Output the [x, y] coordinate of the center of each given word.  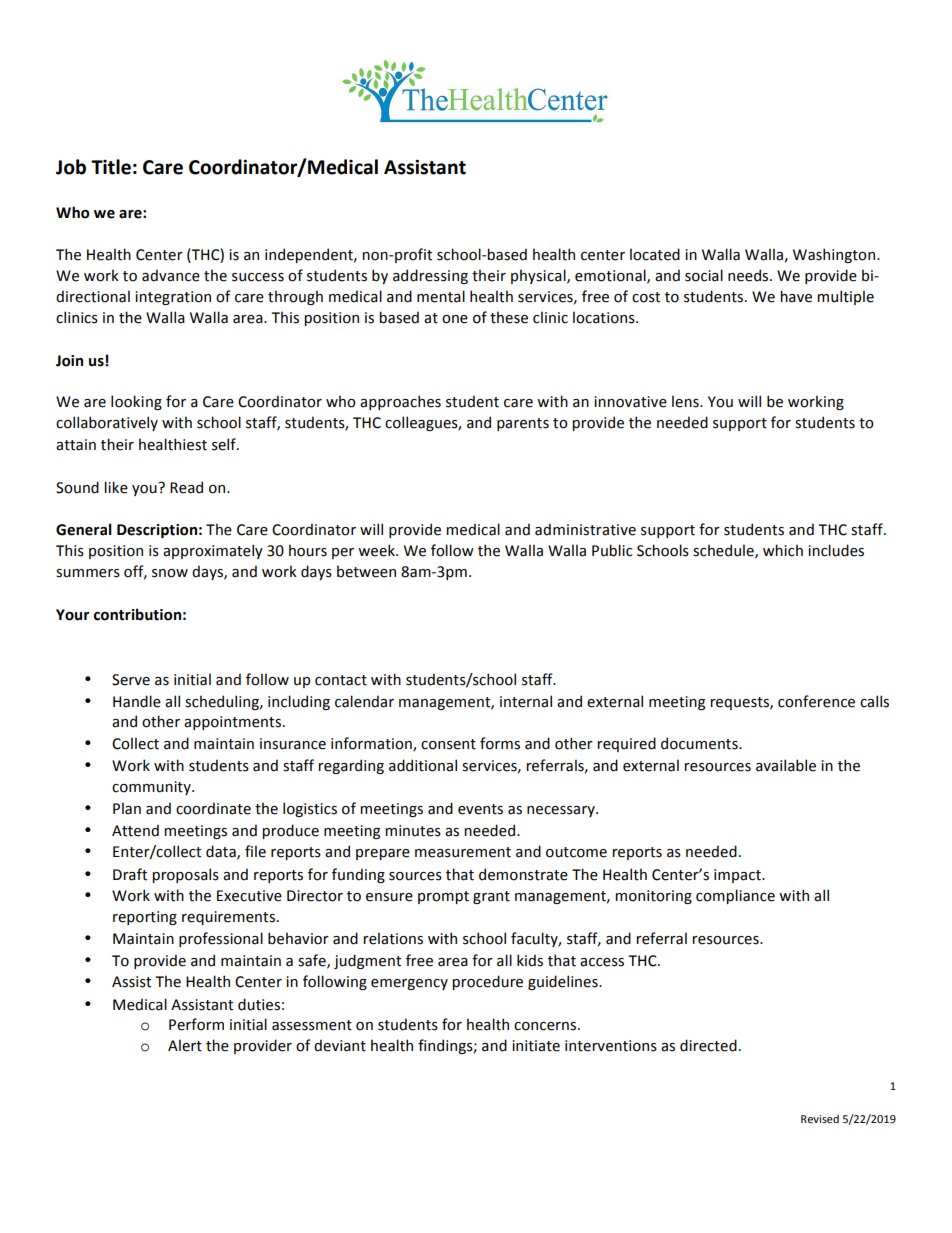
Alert [185, 1045]
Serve [131, 680]
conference [816, 701]
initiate [536, 1046]
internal [526, 701]
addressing [430, 276]
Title [111, 167]
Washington [834, 255]
